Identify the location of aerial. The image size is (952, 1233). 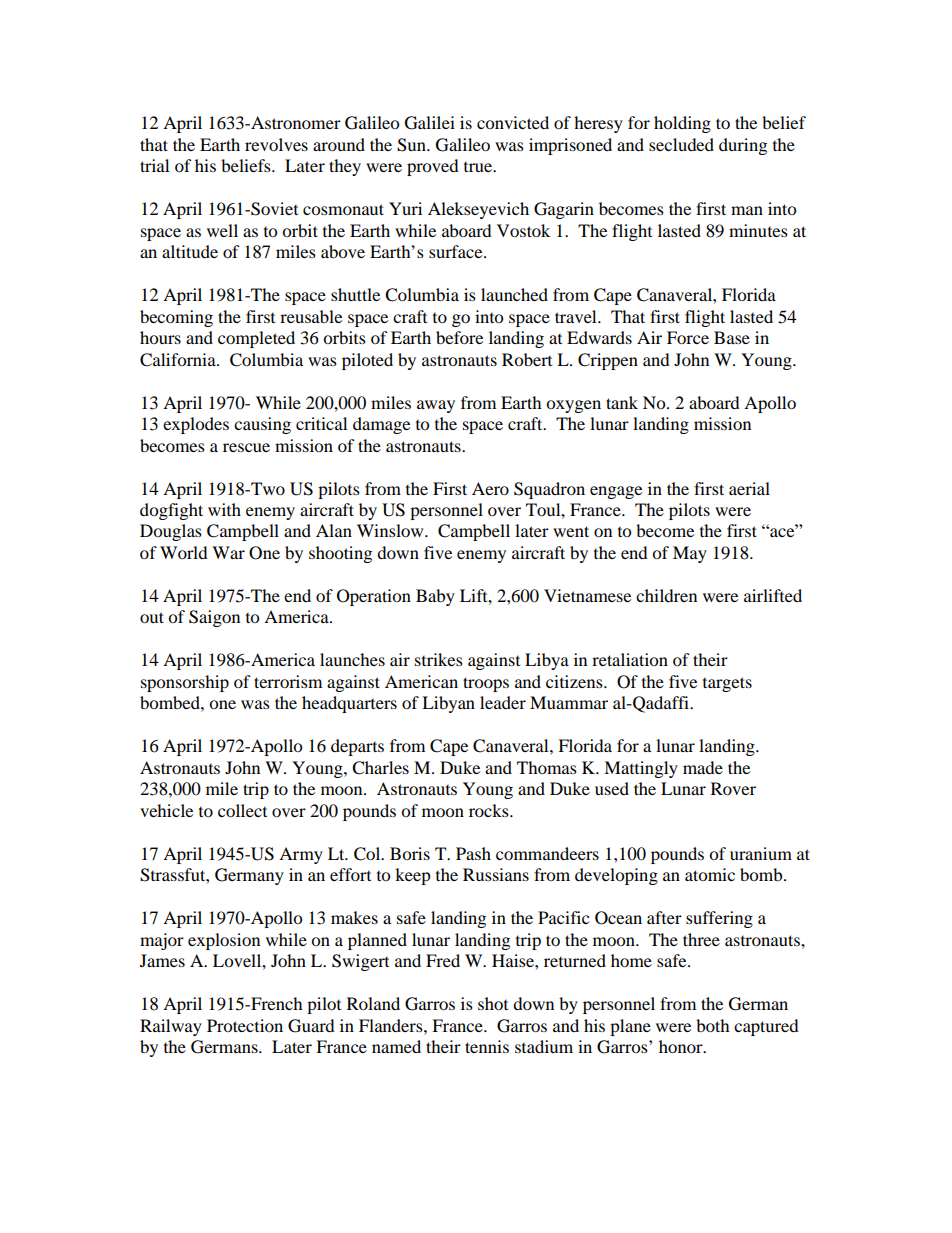
(749, 488).
